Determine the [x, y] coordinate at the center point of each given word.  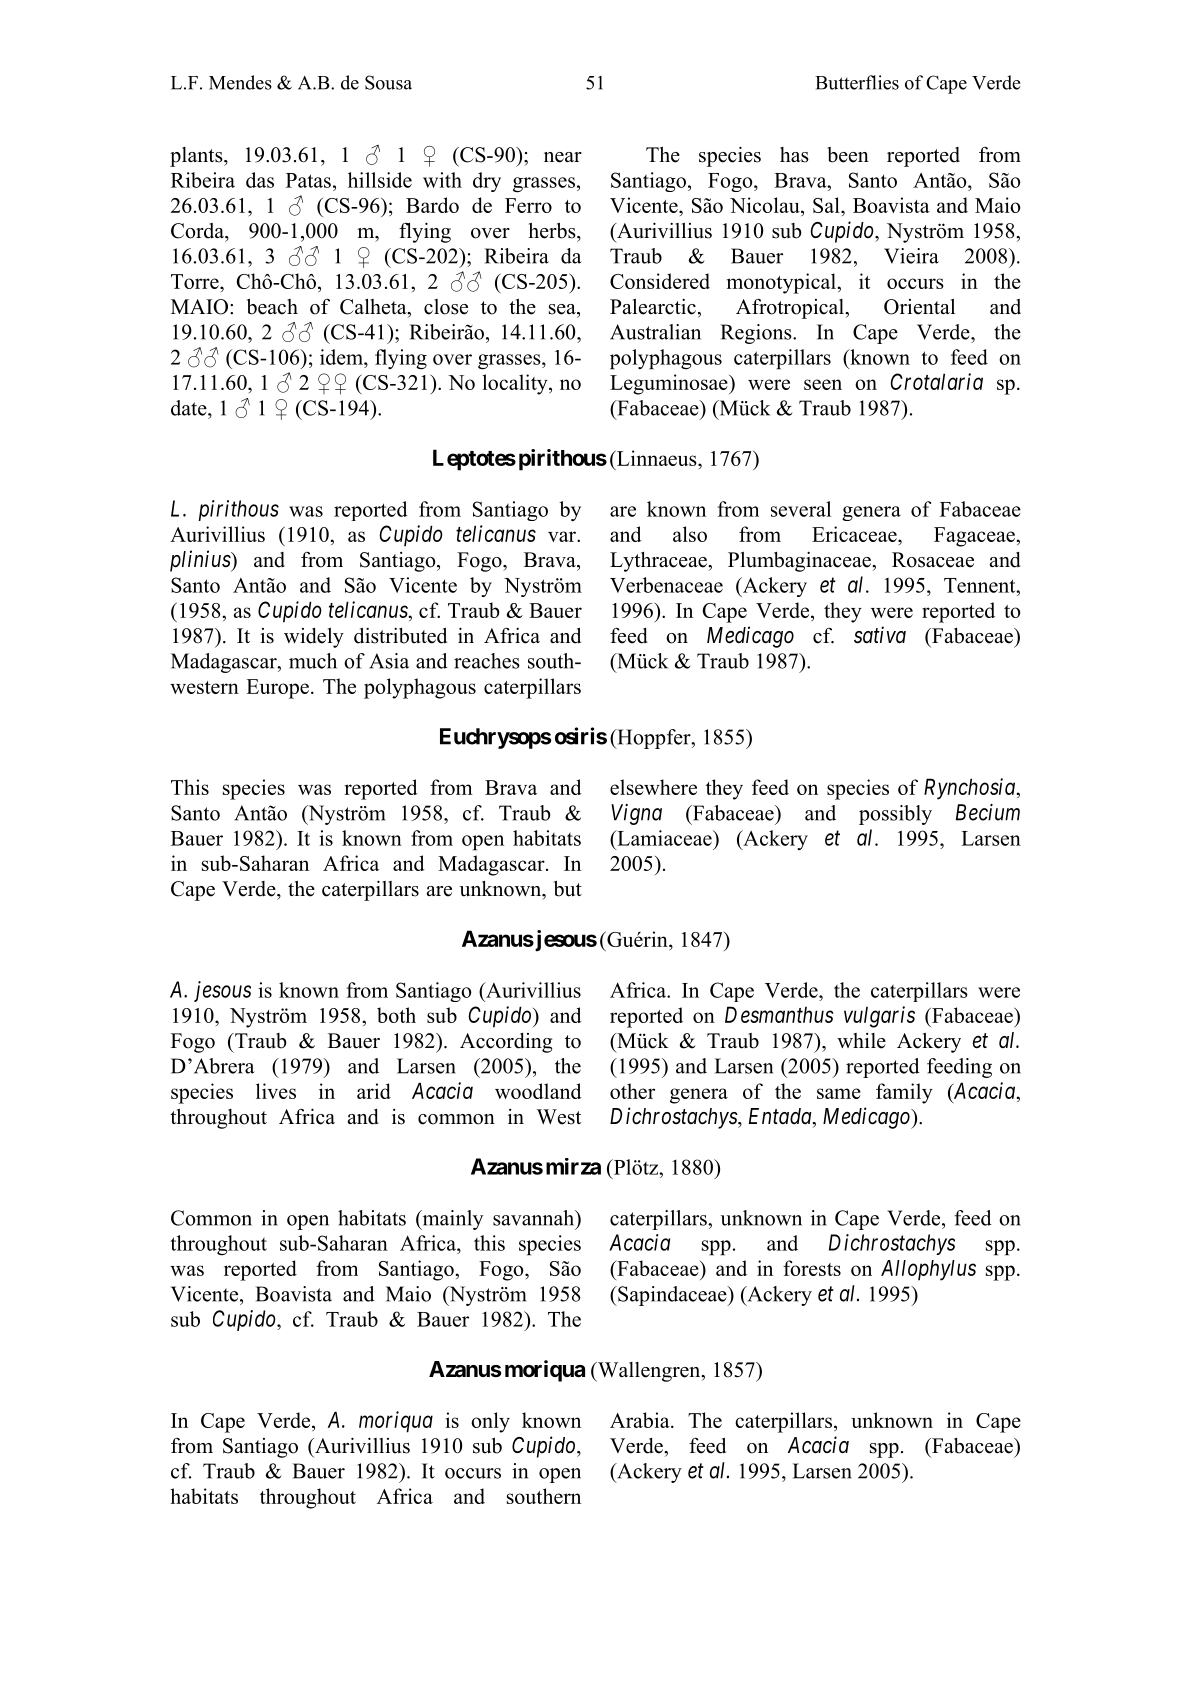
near [563, 157]
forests [812, 1268]
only [490, 1422]
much [313, 661]
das [260, 180]
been [848, 155]
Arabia [641, 1420]
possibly [895, 815]
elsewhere [653, 787]
